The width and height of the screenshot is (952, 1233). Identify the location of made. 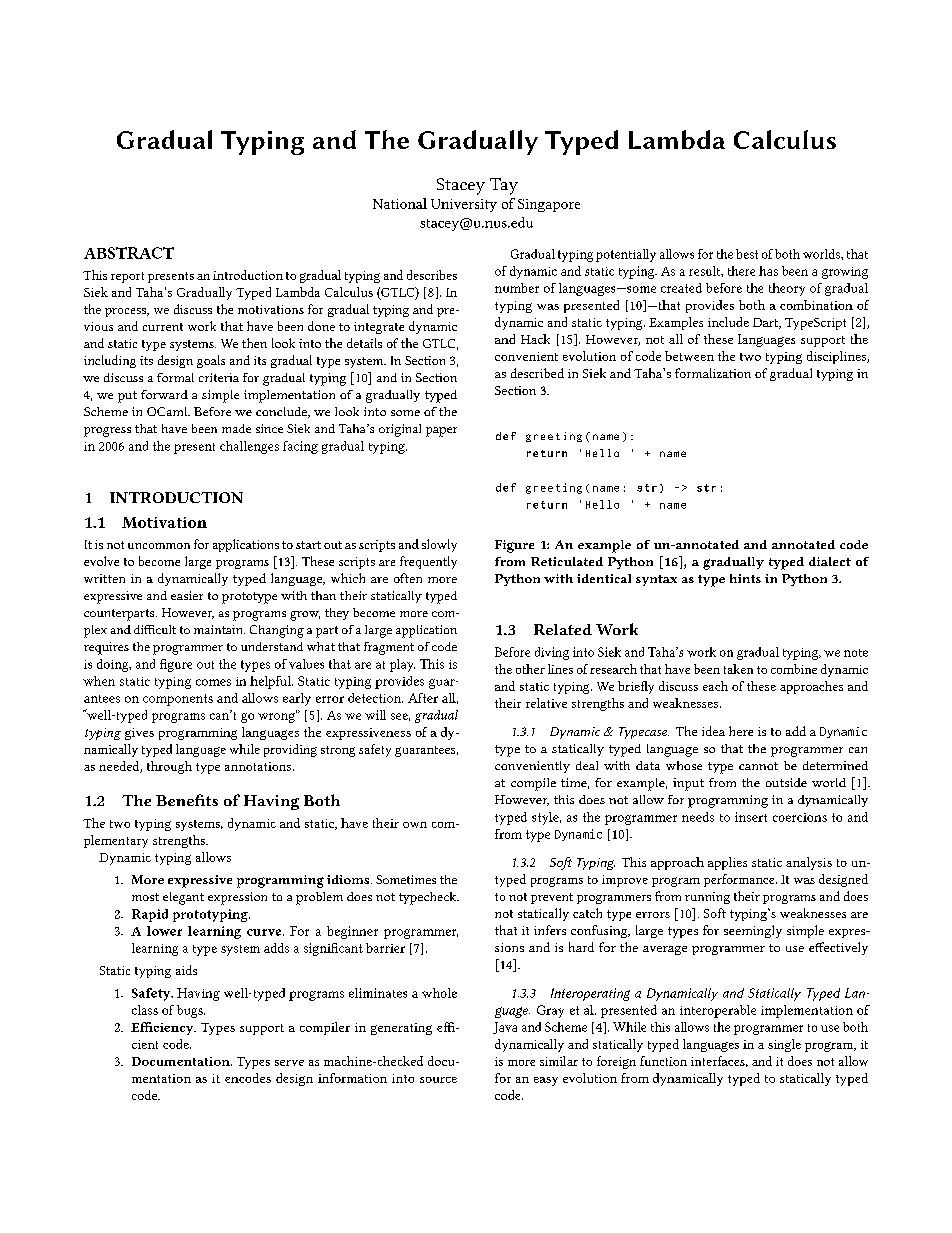
(236, 428).
